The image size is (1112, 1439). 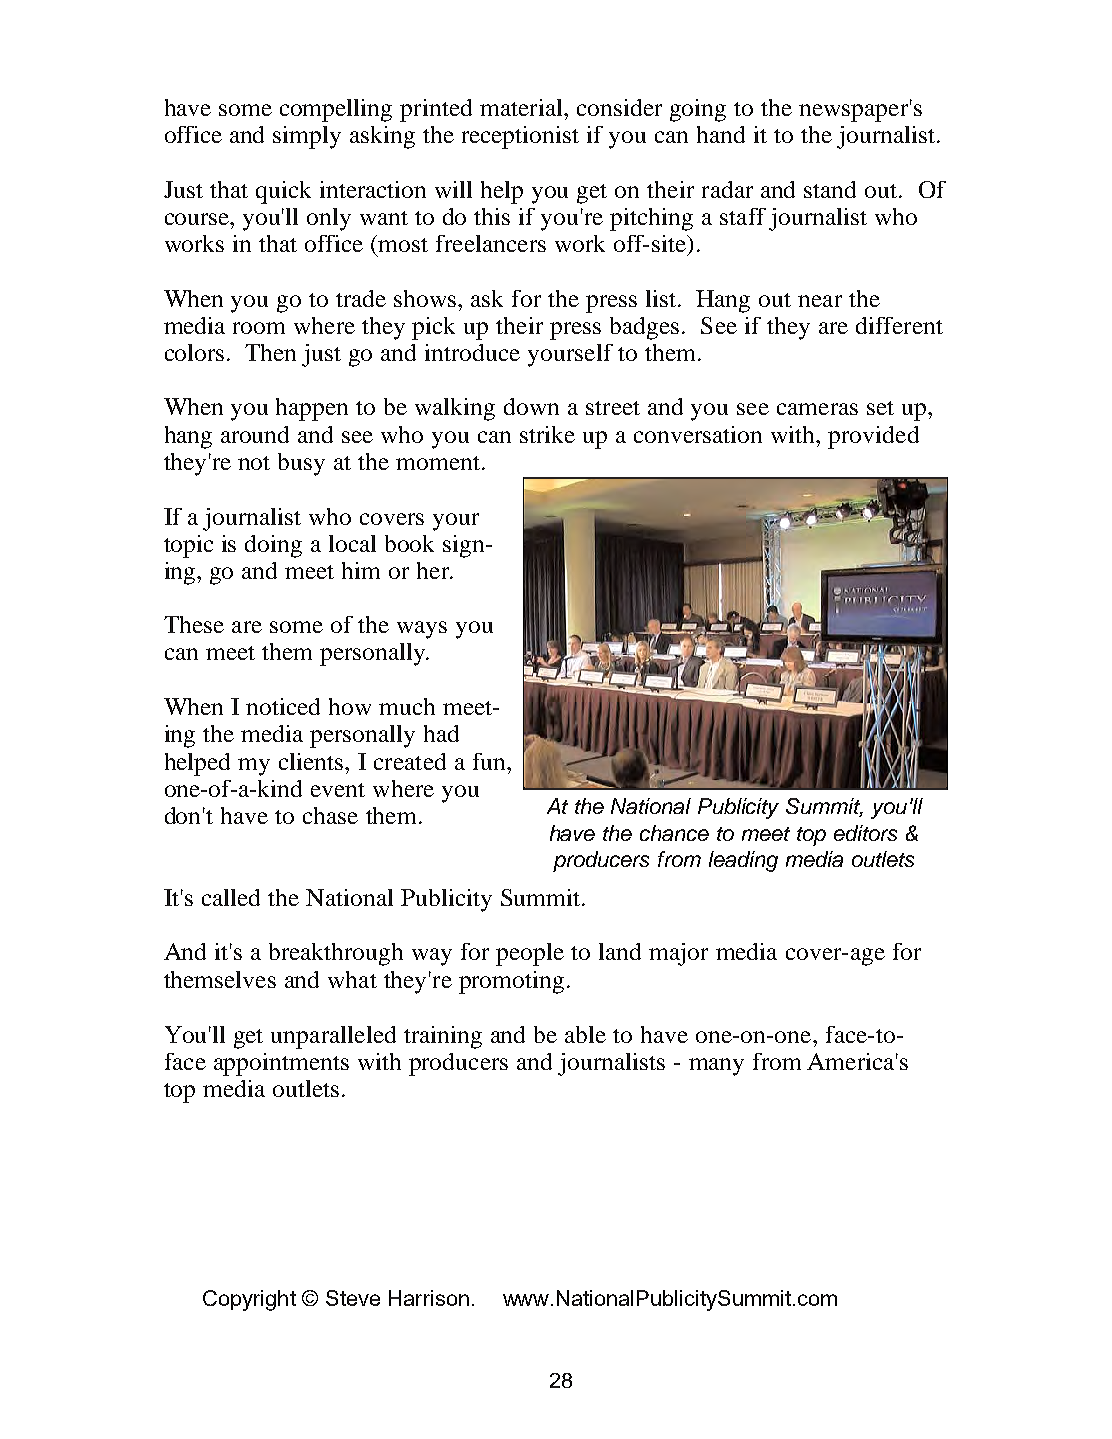 What do you see at coordinates (231, 897) in the document?
I see `called` at bounding box center [231, 897].
